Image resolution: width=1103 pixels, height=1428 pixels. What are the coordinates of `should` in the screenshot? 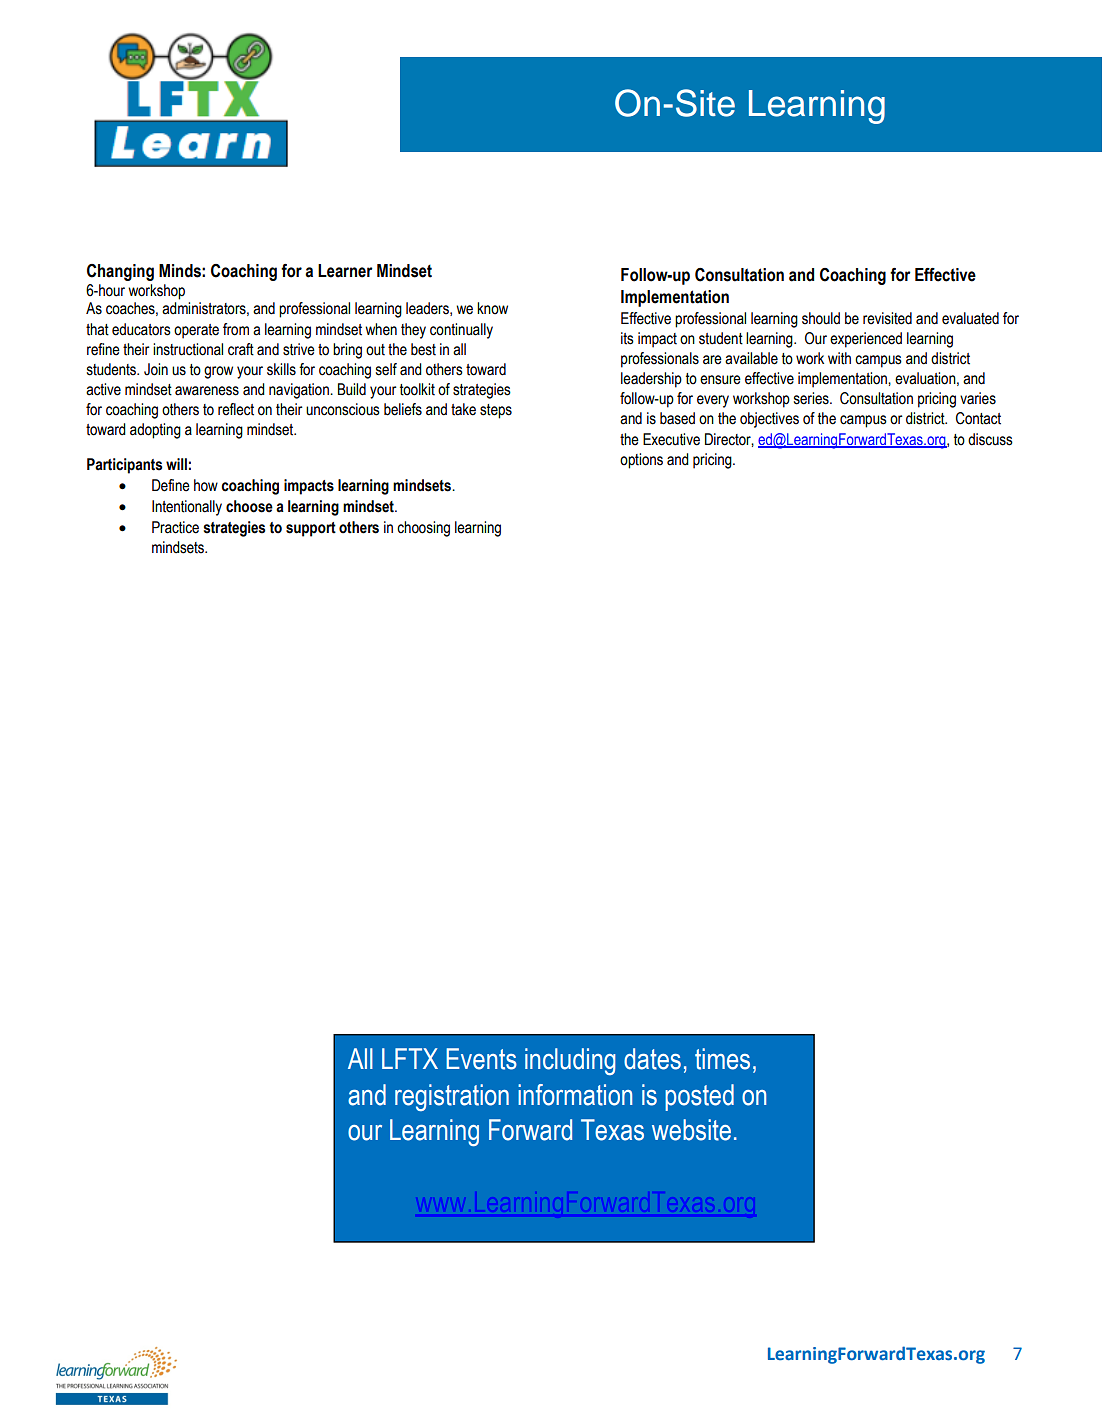 It's located at (821, 318).
